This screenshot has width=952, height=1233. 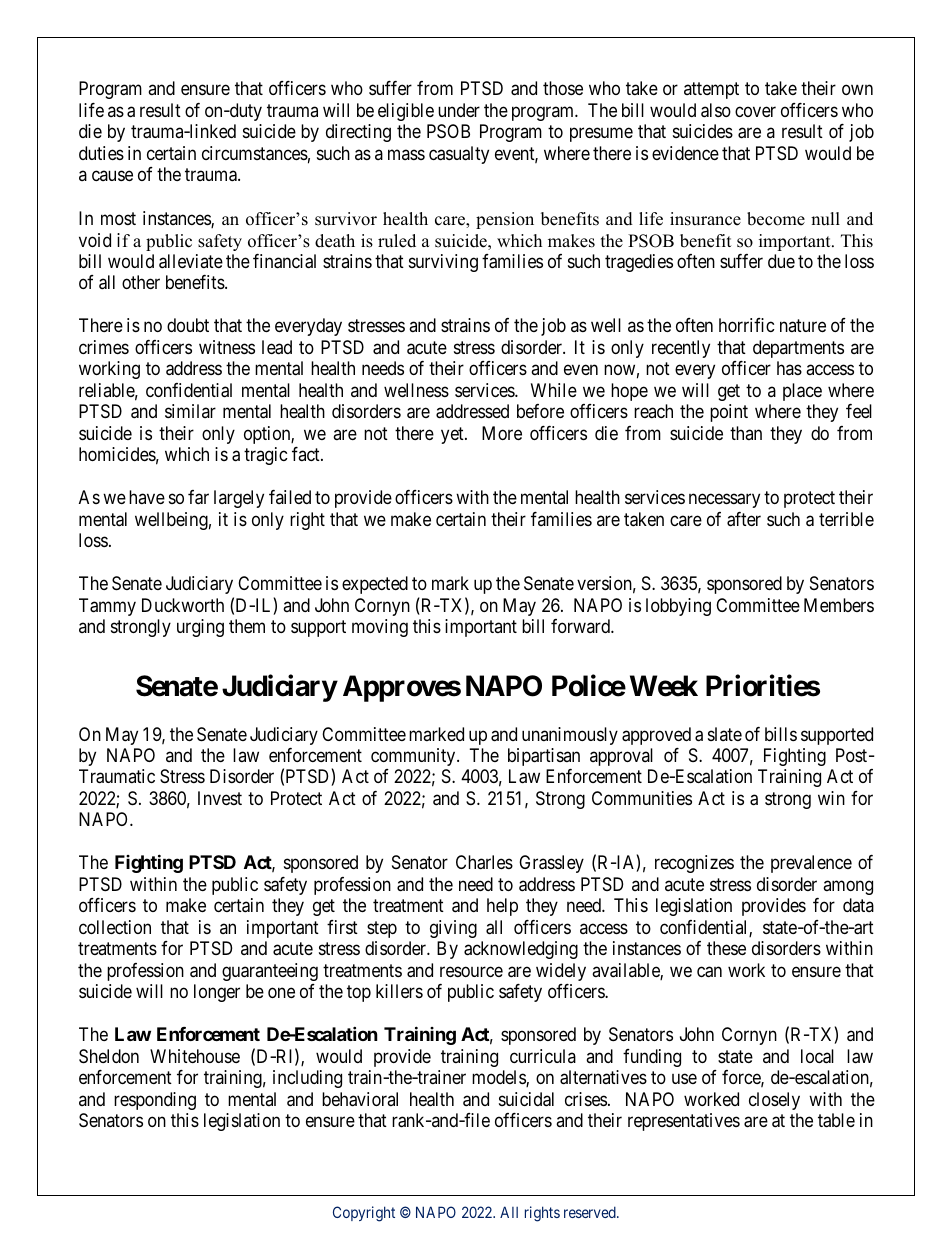 What do you see at coordinates (839, 605) in the screenshot?
I see `Members` at bounding box center [839, 605].
